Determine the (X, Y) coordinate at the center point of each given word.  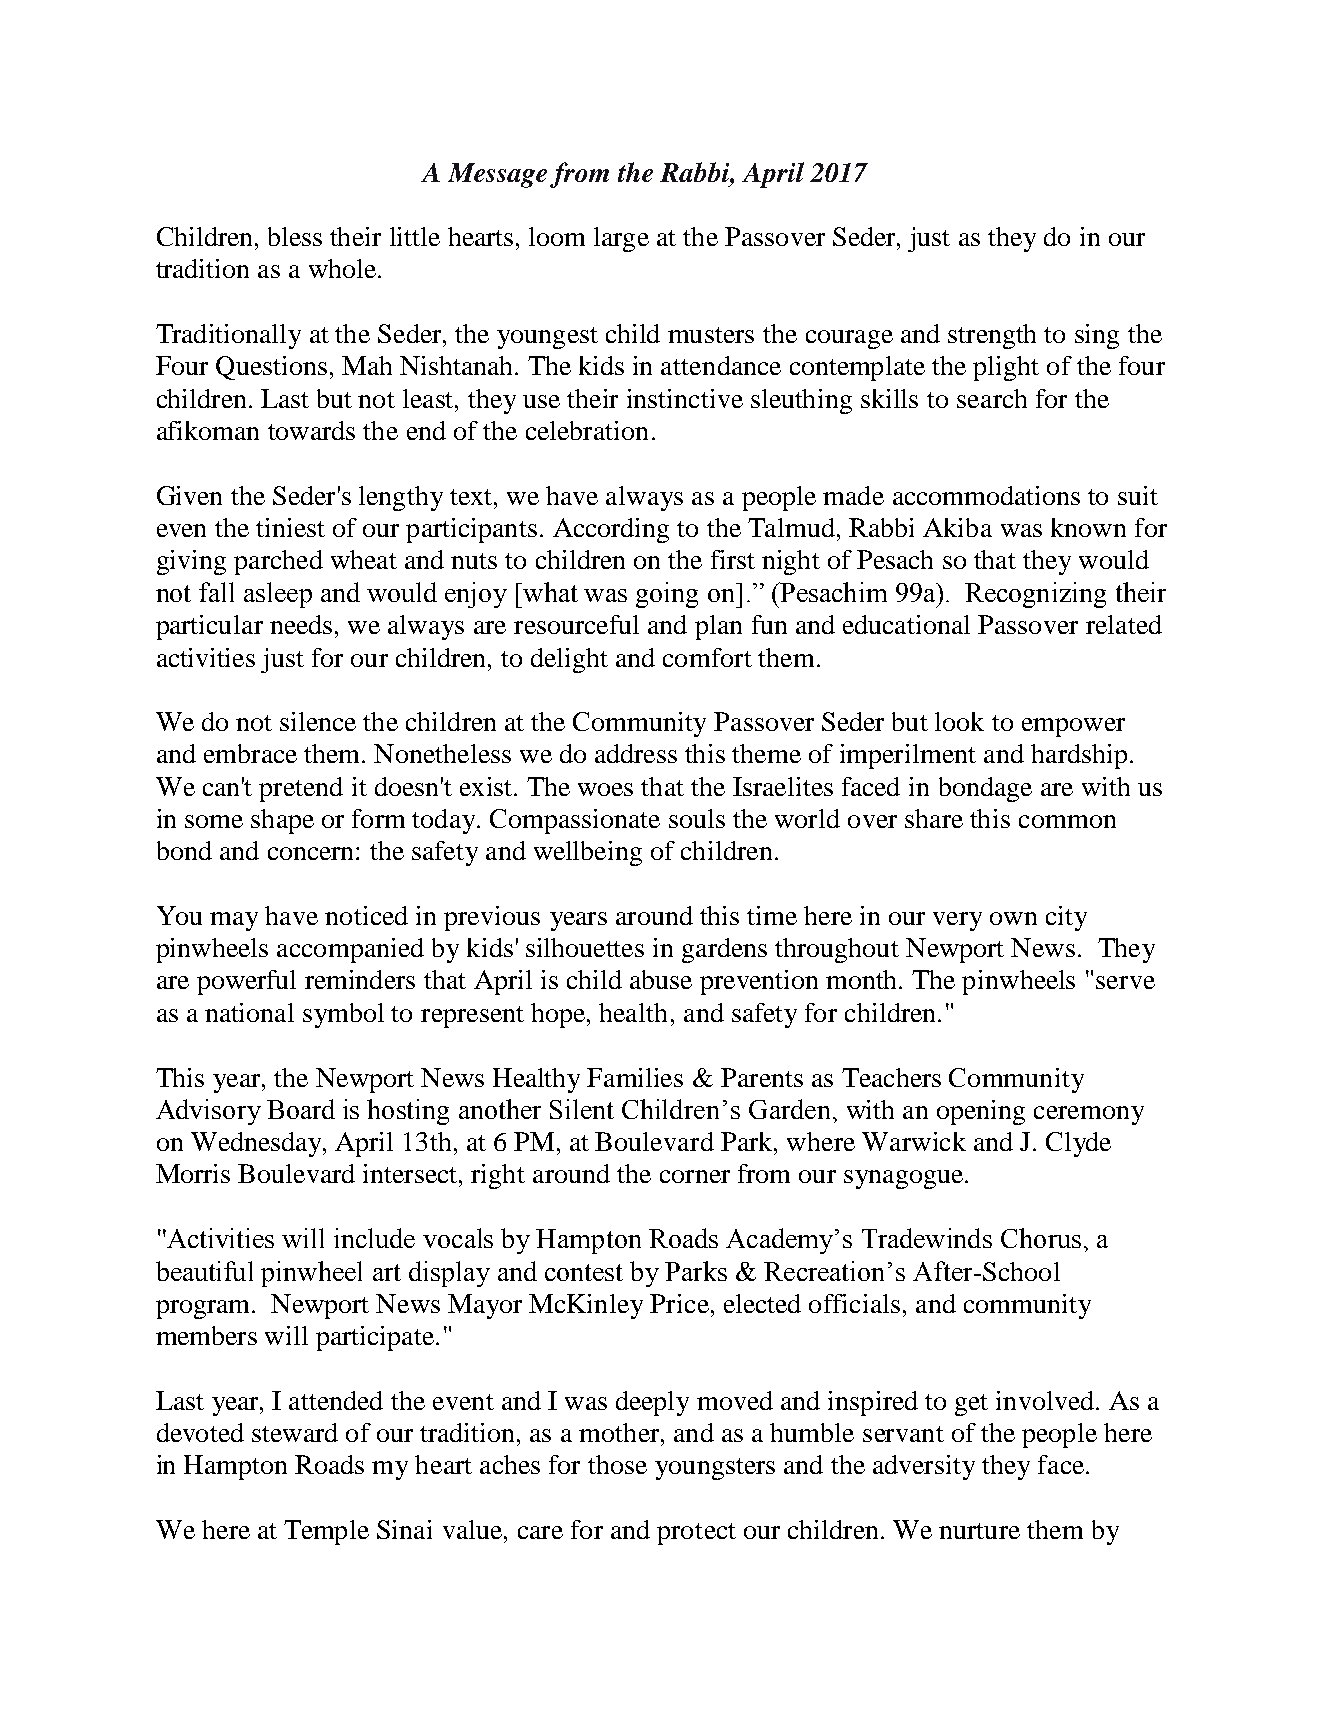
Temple (326, 1532)
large (621, 239)
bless (295, 236)
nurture (979, 1531)
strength (992, 336)
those (617, 1464)
